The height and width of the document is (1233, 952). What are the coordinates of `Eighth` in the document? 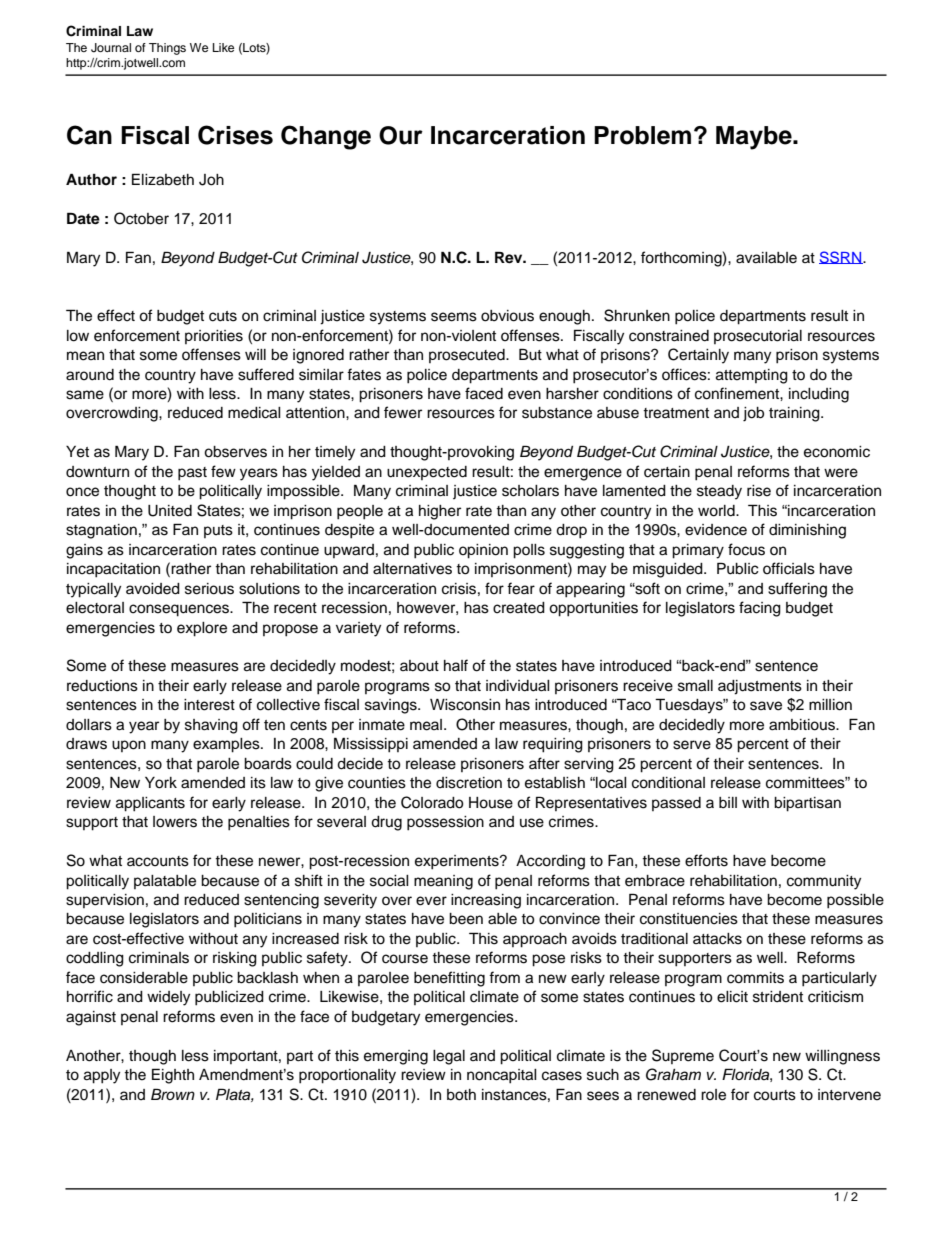 It's located at (173, 1076).
